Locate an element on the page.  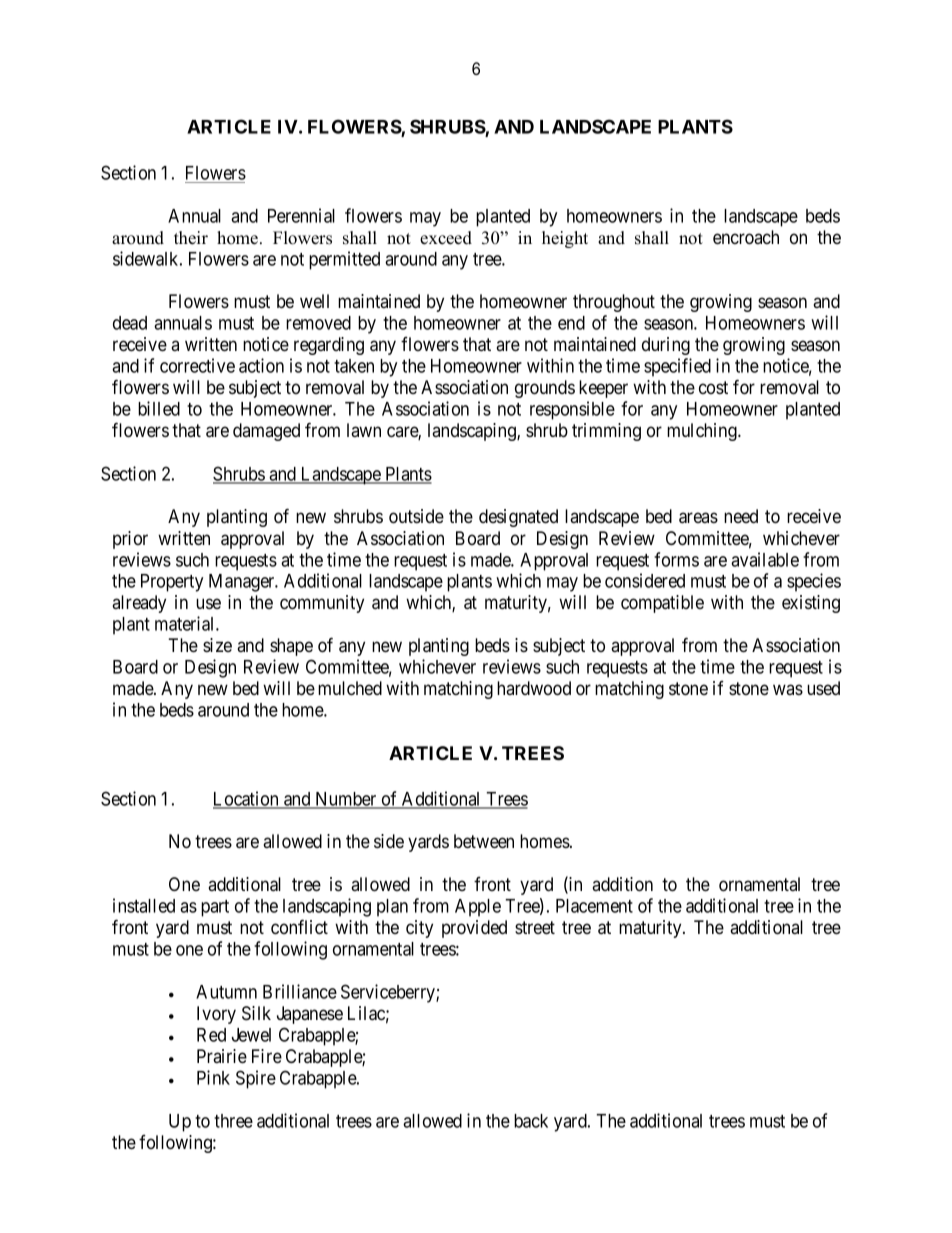
need is located at coordinates (741, 516).
